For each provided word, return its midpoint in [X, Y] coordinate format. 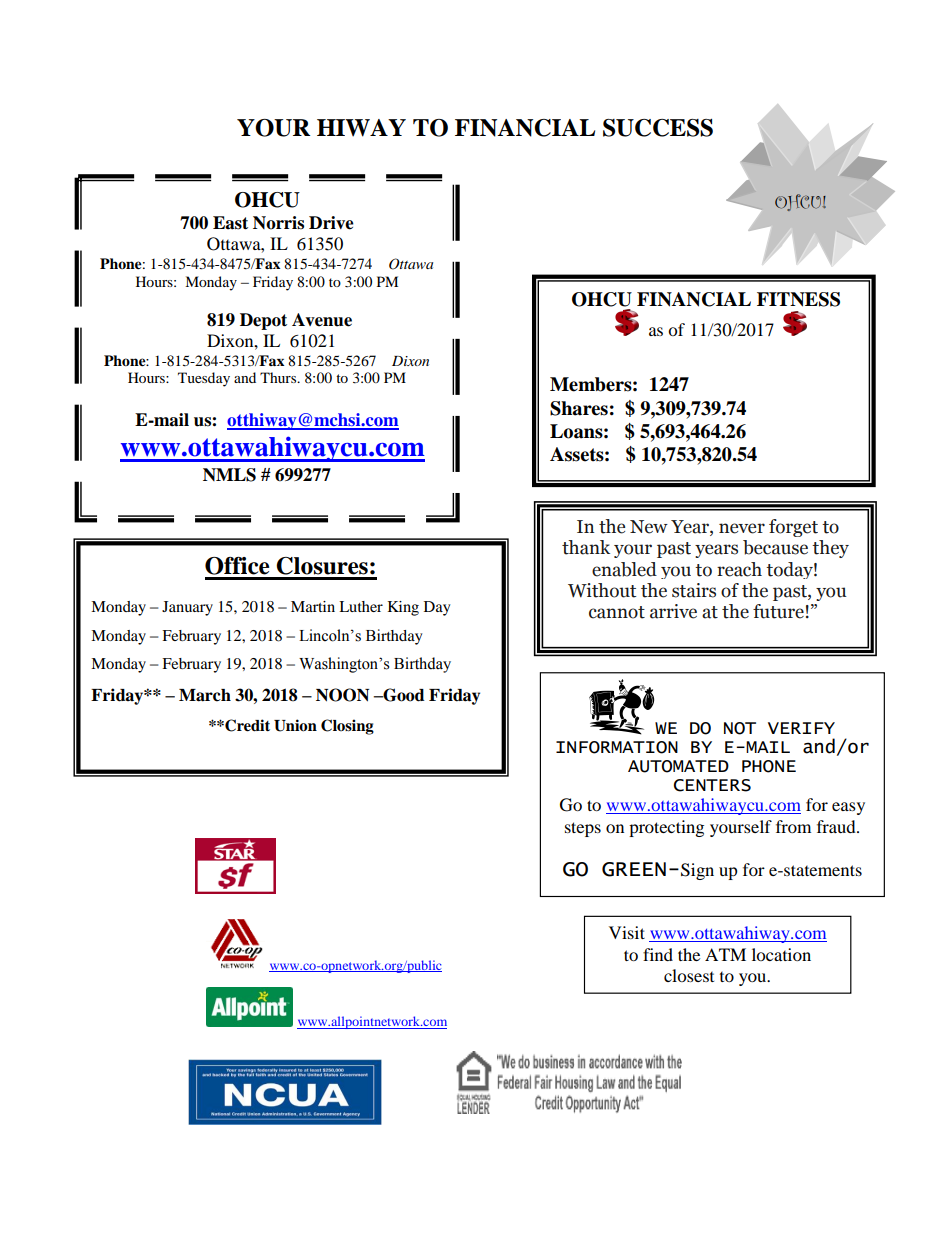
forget [793, 528]
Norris [278, 223]
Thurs [279, 377]
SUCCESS [658, 128]
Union [295, 725]
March [205, 695]
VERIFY [801, 728]
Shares [579, 408]
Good [403, 695]
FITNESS [798, 299]
